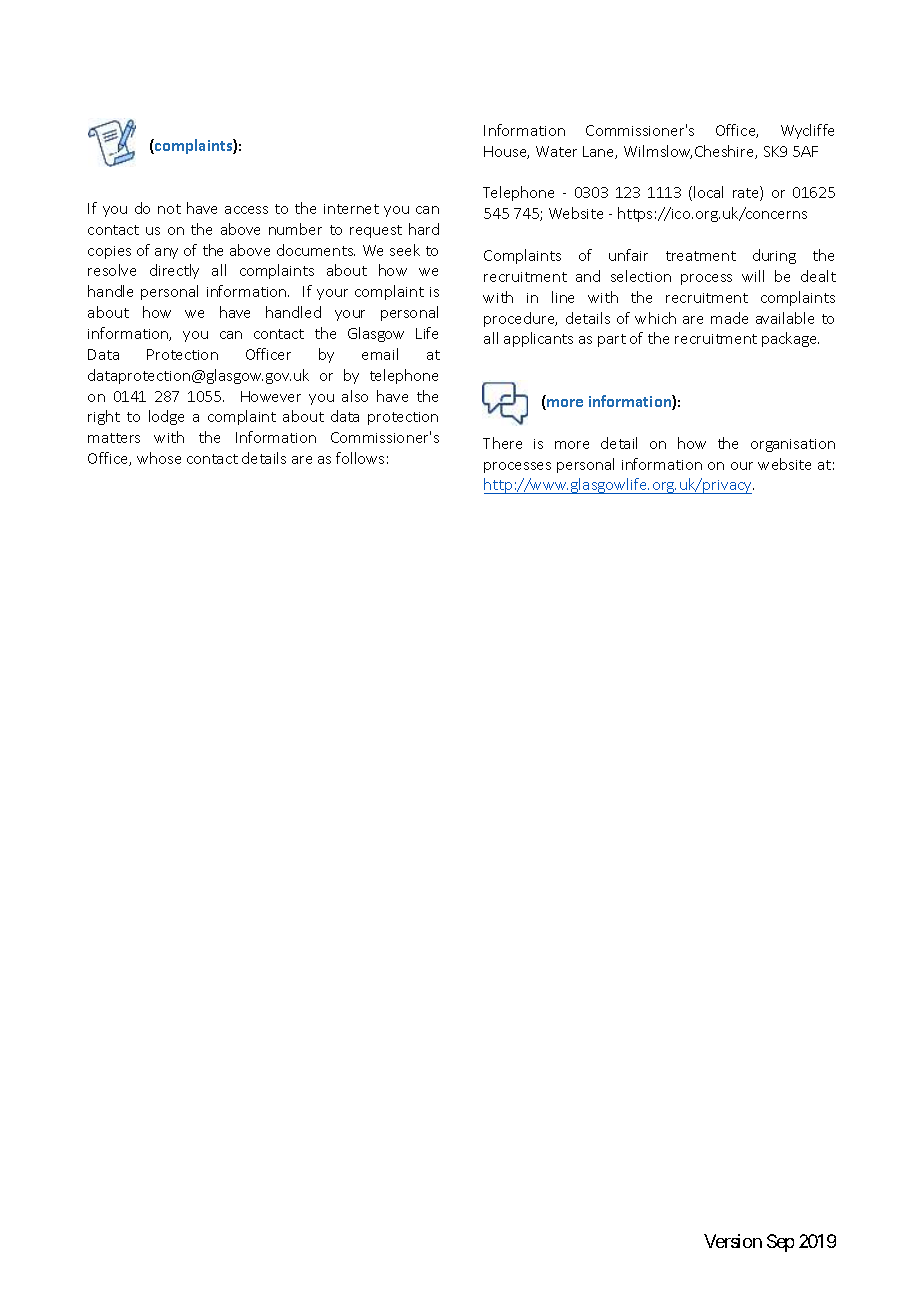  I want to click on Sep, so click(780, 1243).
